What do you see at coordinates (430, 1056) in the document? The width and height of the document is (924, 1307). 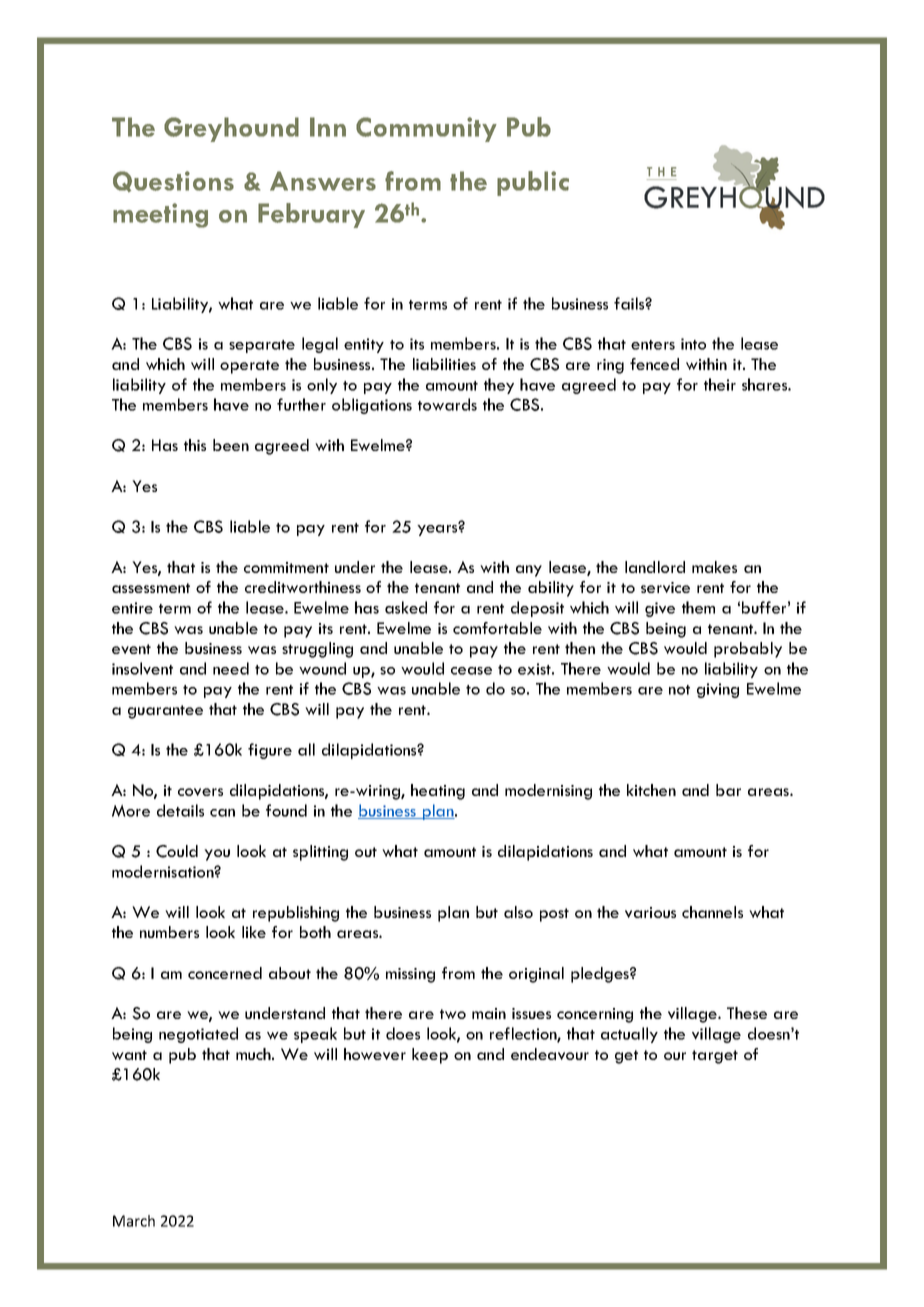 I see `keep` at bounding box center [430, 1056].
